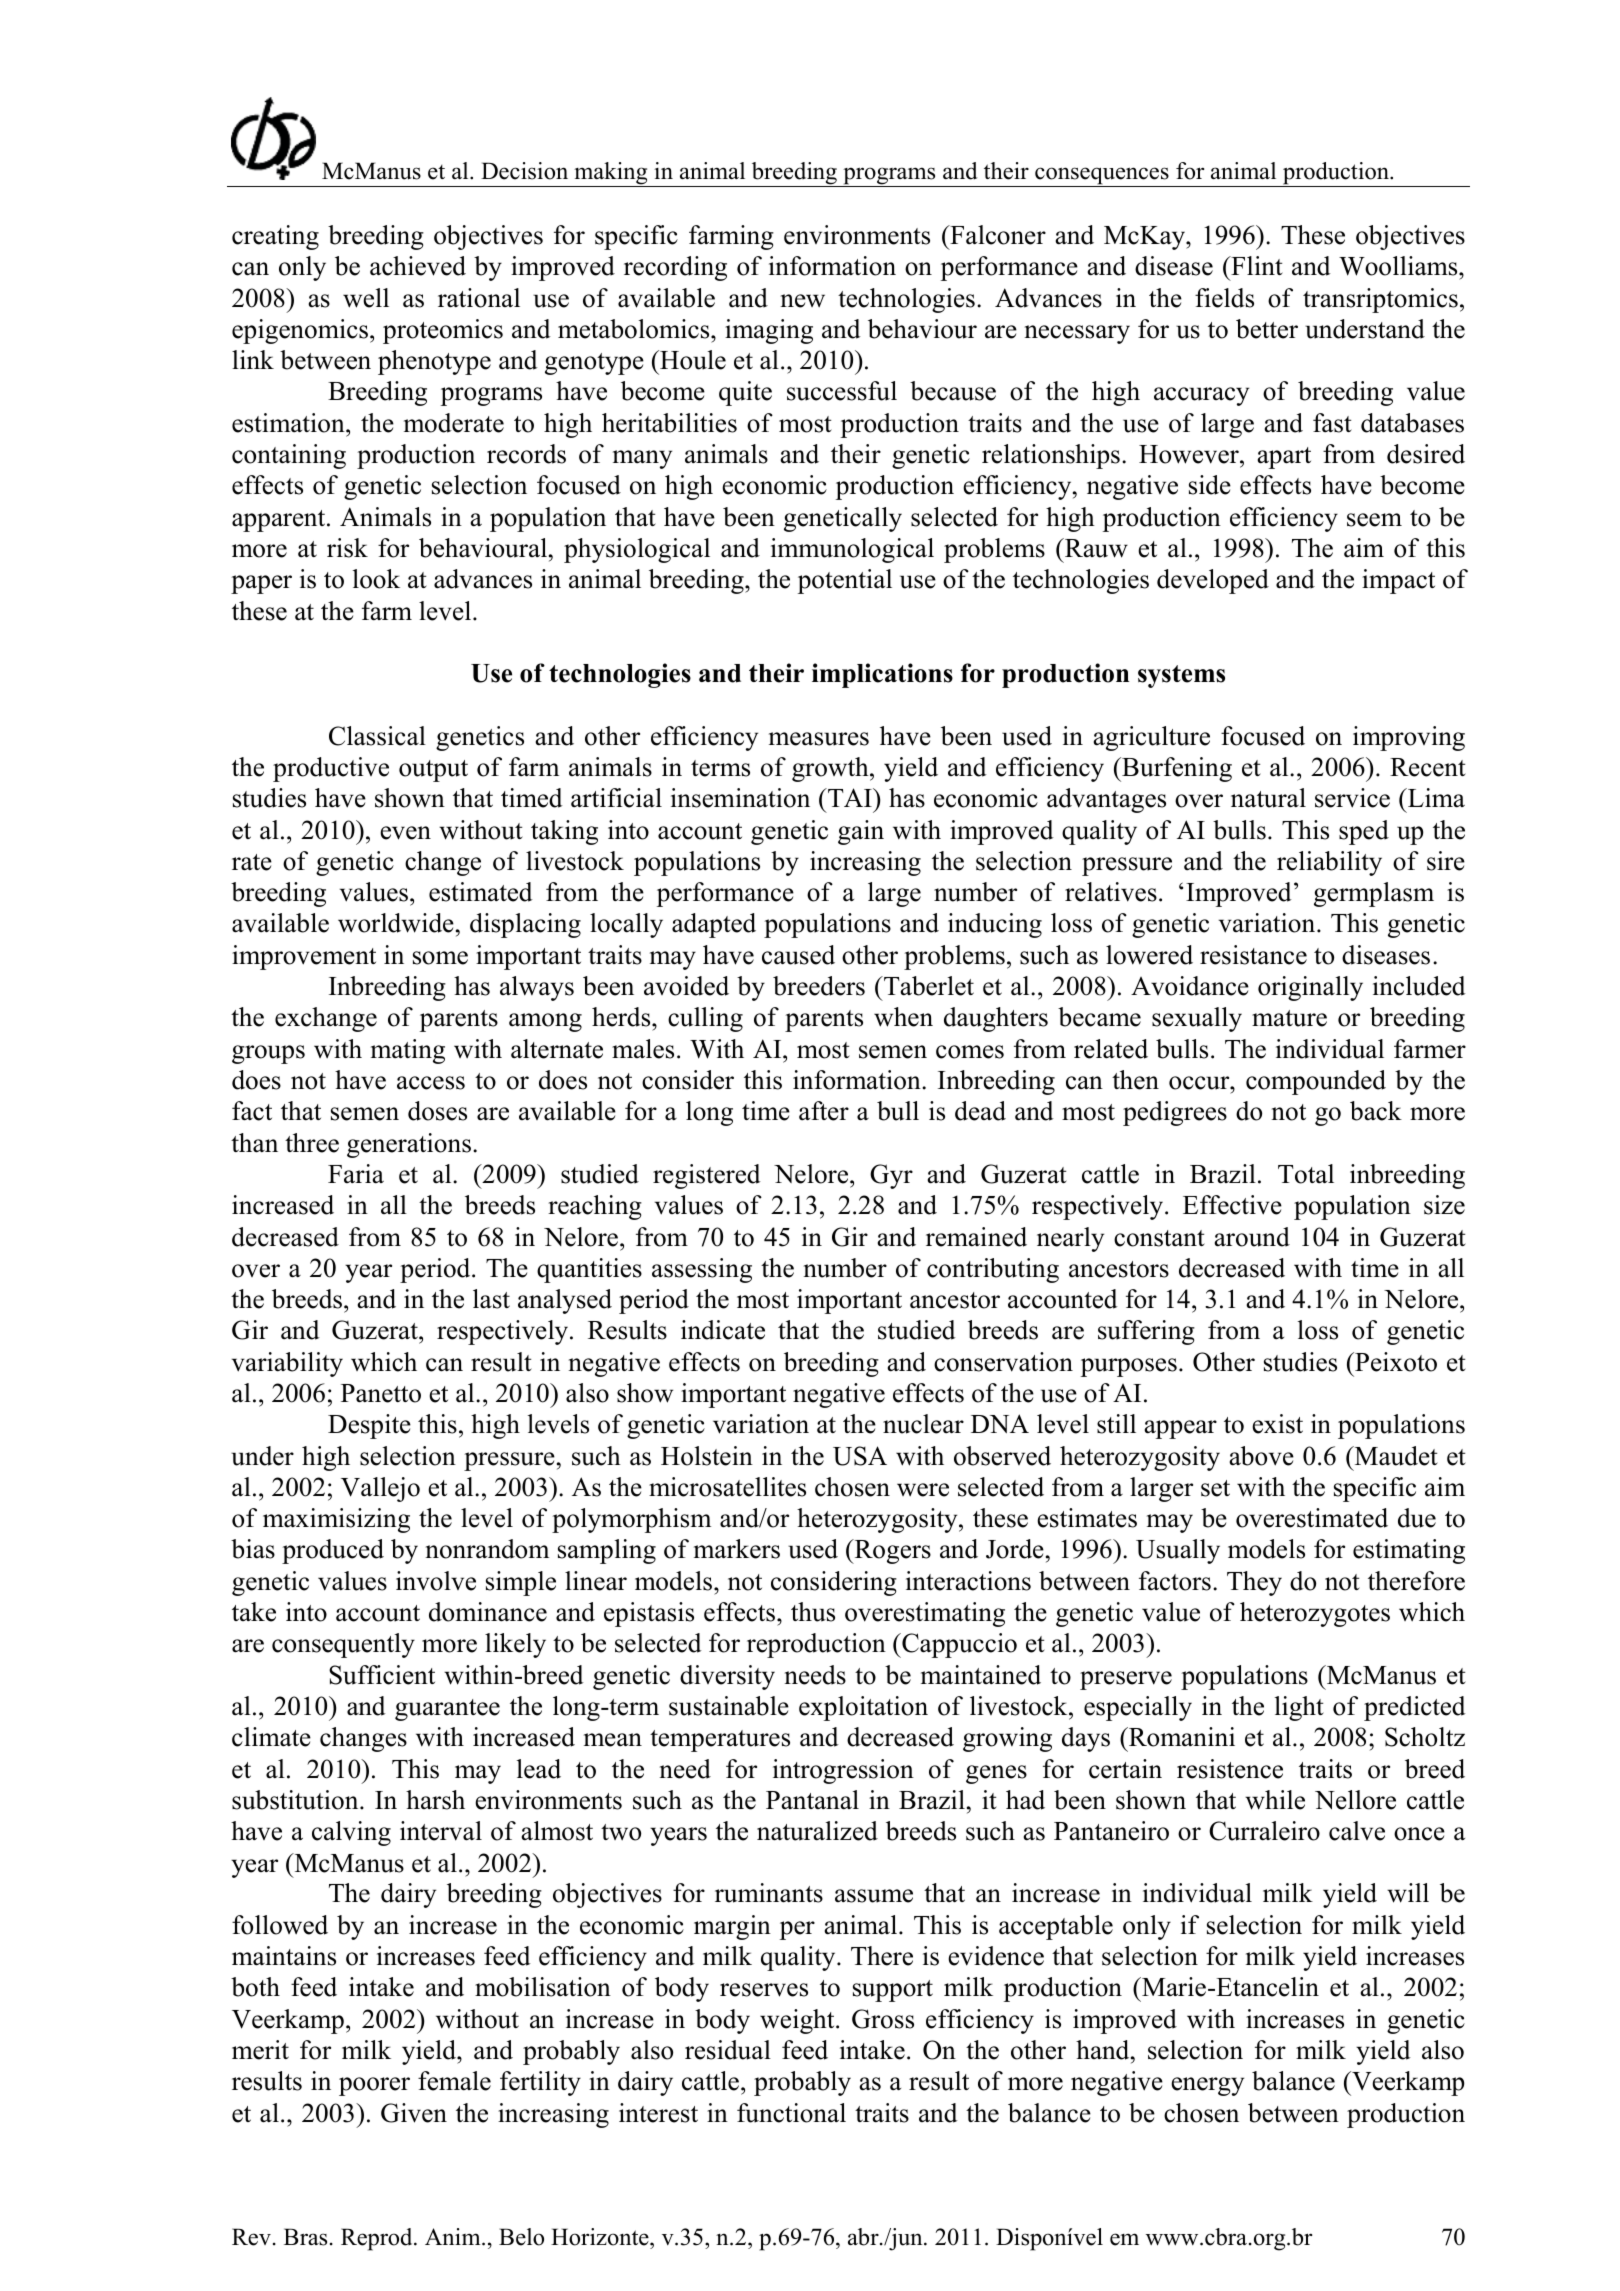 This screenshot has width=1620, height=2291. I want to click on Given, so click(414, 2113).
